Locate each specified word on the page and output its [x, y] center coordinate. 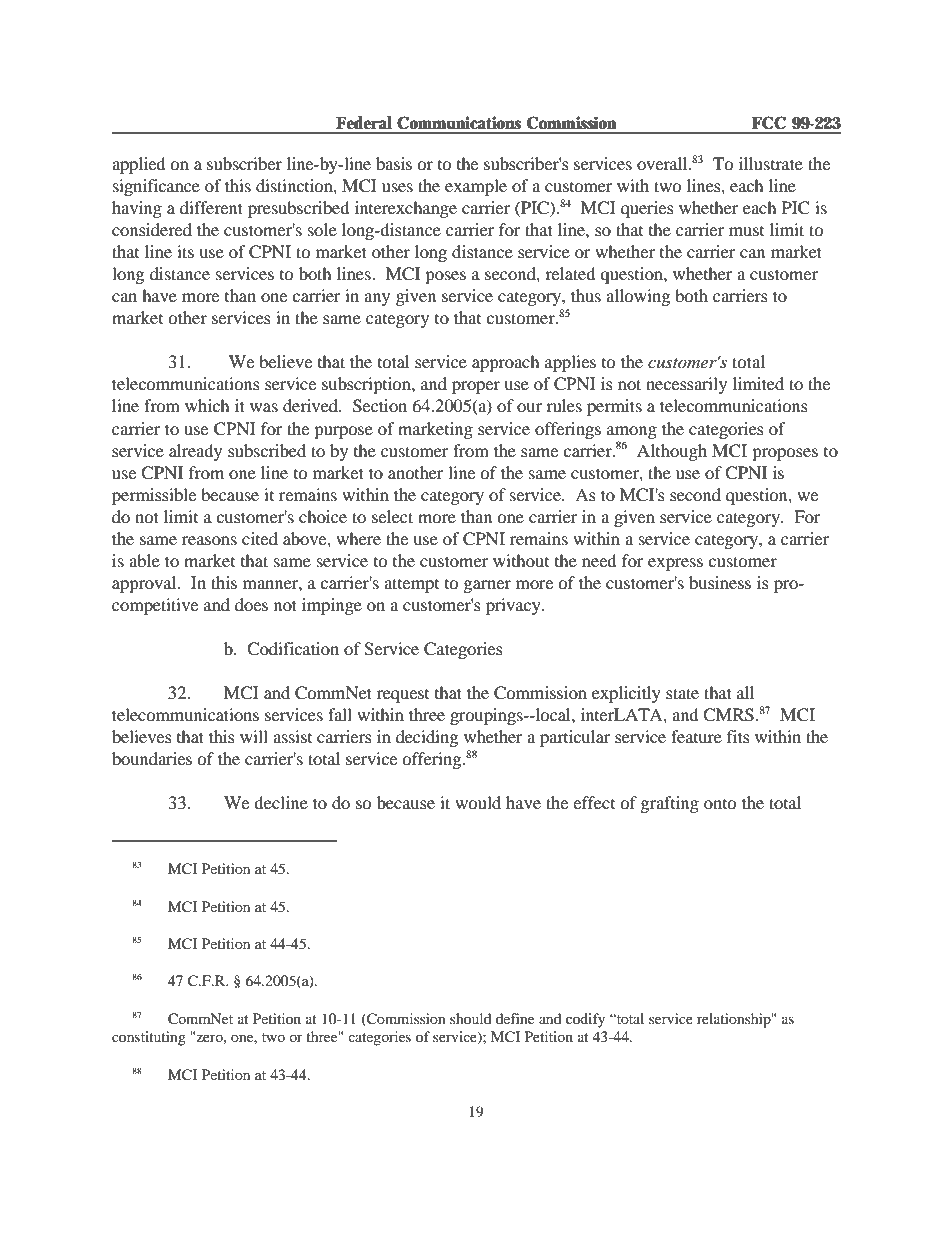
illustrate [771, 163]
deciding [427, 738]
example [476, 187]
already [195, 452]
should [470, 1018]
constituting [149, 1038]
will [254, 736]
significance [156, 187]
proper [476, 387]
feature [696, 736]
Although [672, 452]
